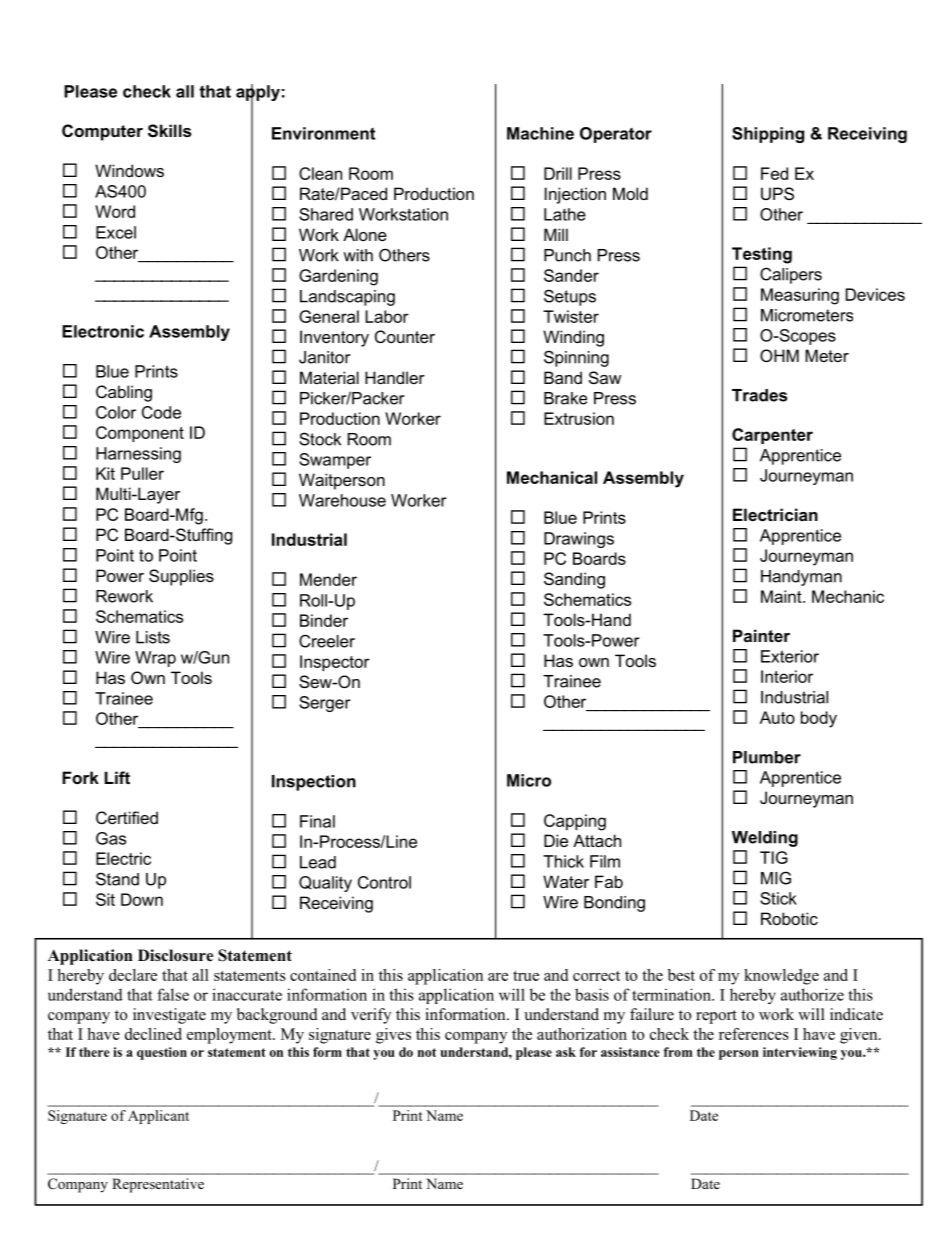 This document has width=952, height=1233. I want to click on Capping, so click(575, 822).
